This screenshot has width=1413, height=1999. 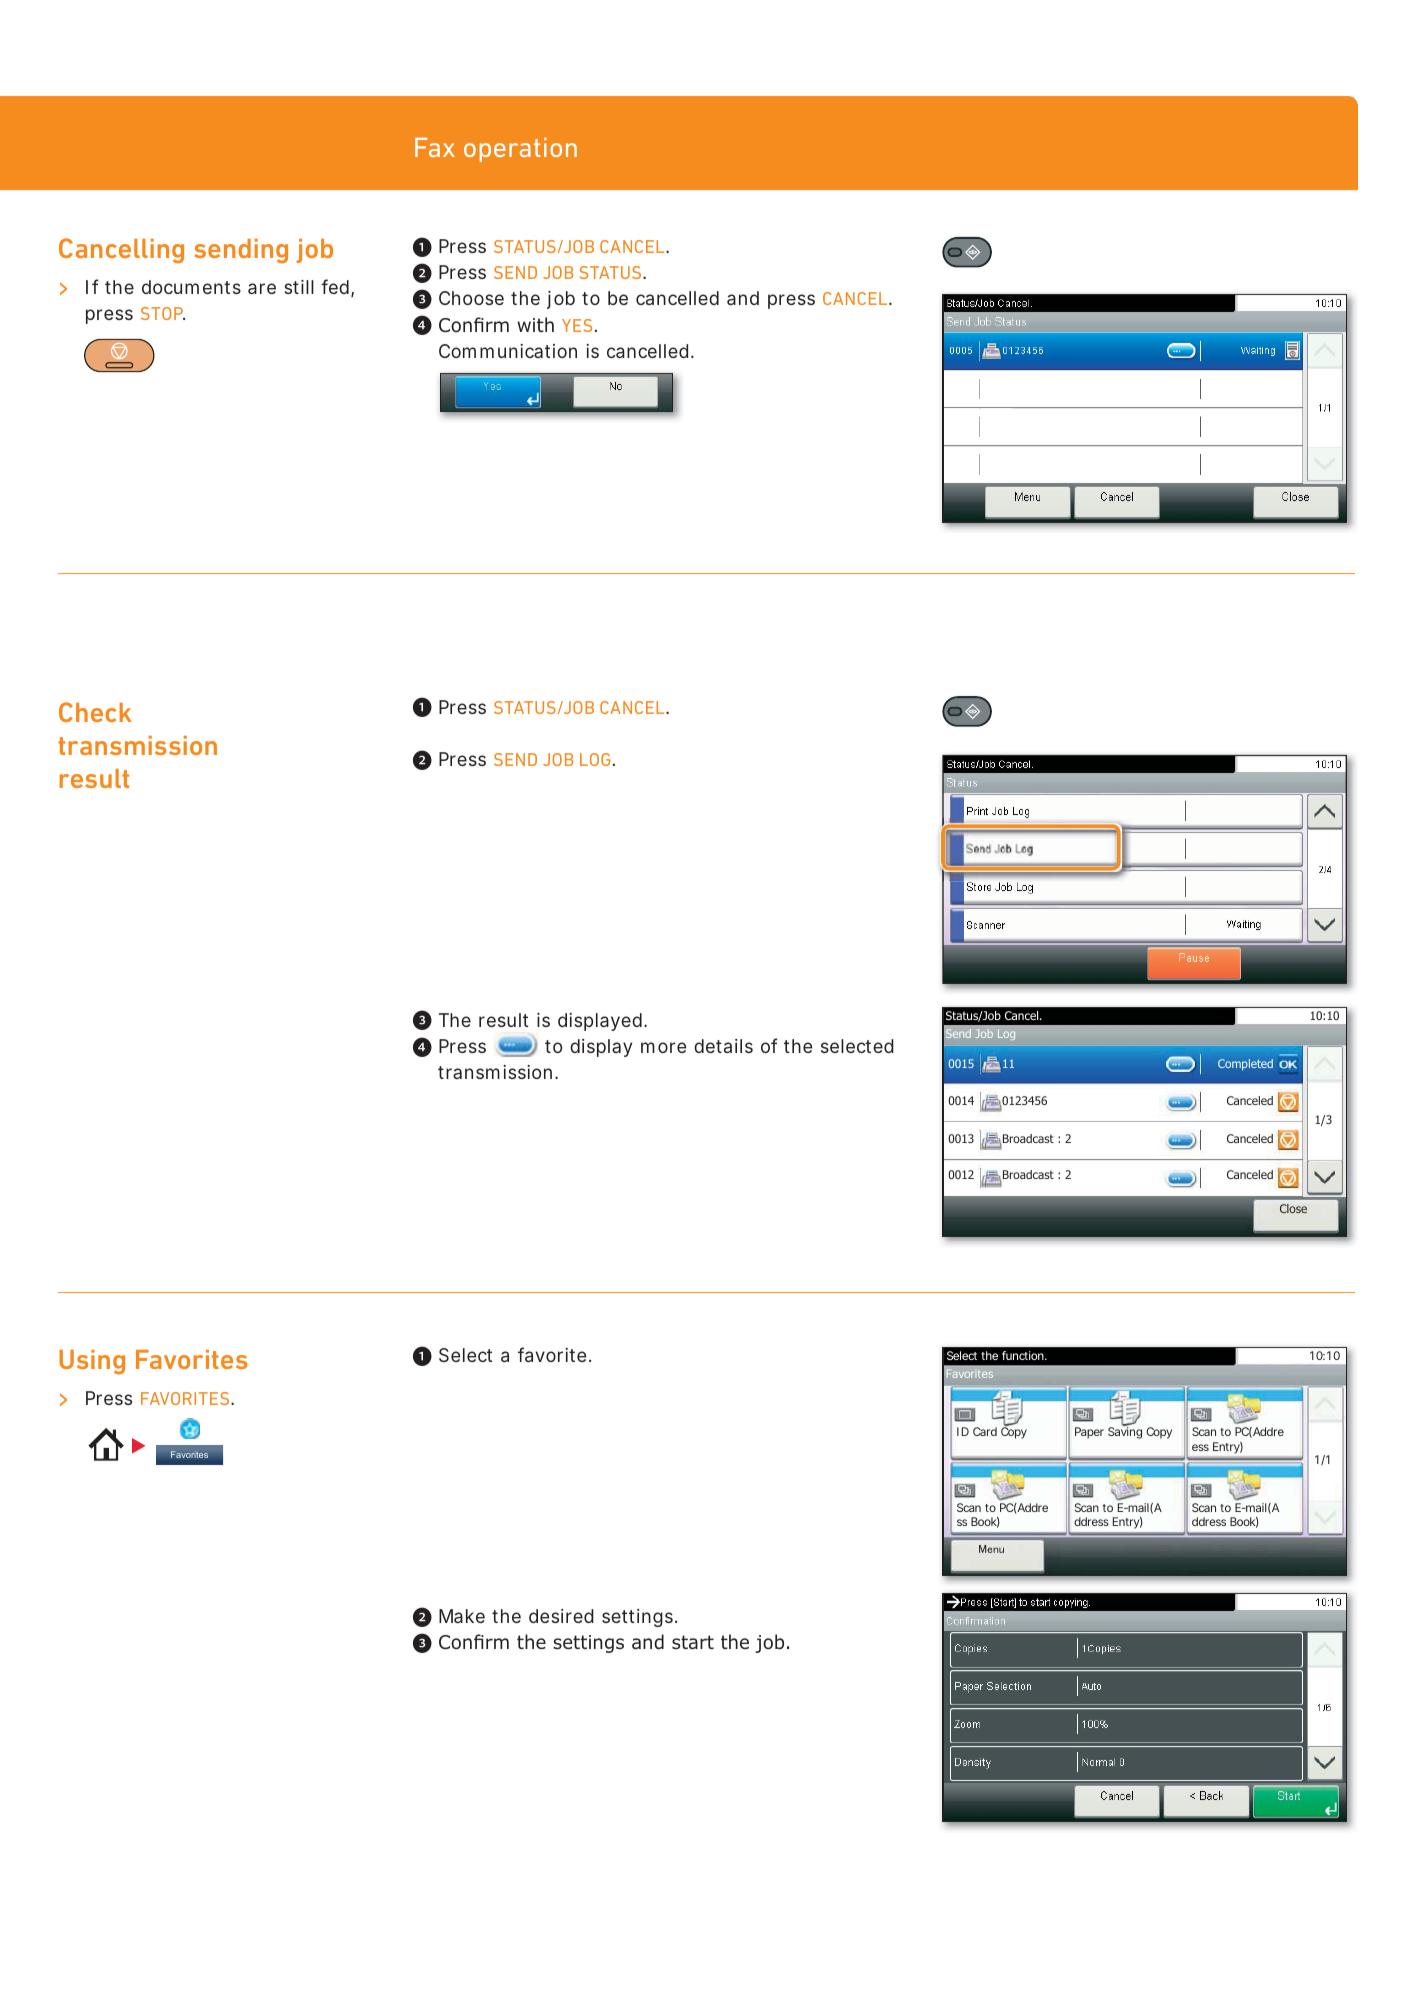 I want to click on and, so click(x=743, y=298).
